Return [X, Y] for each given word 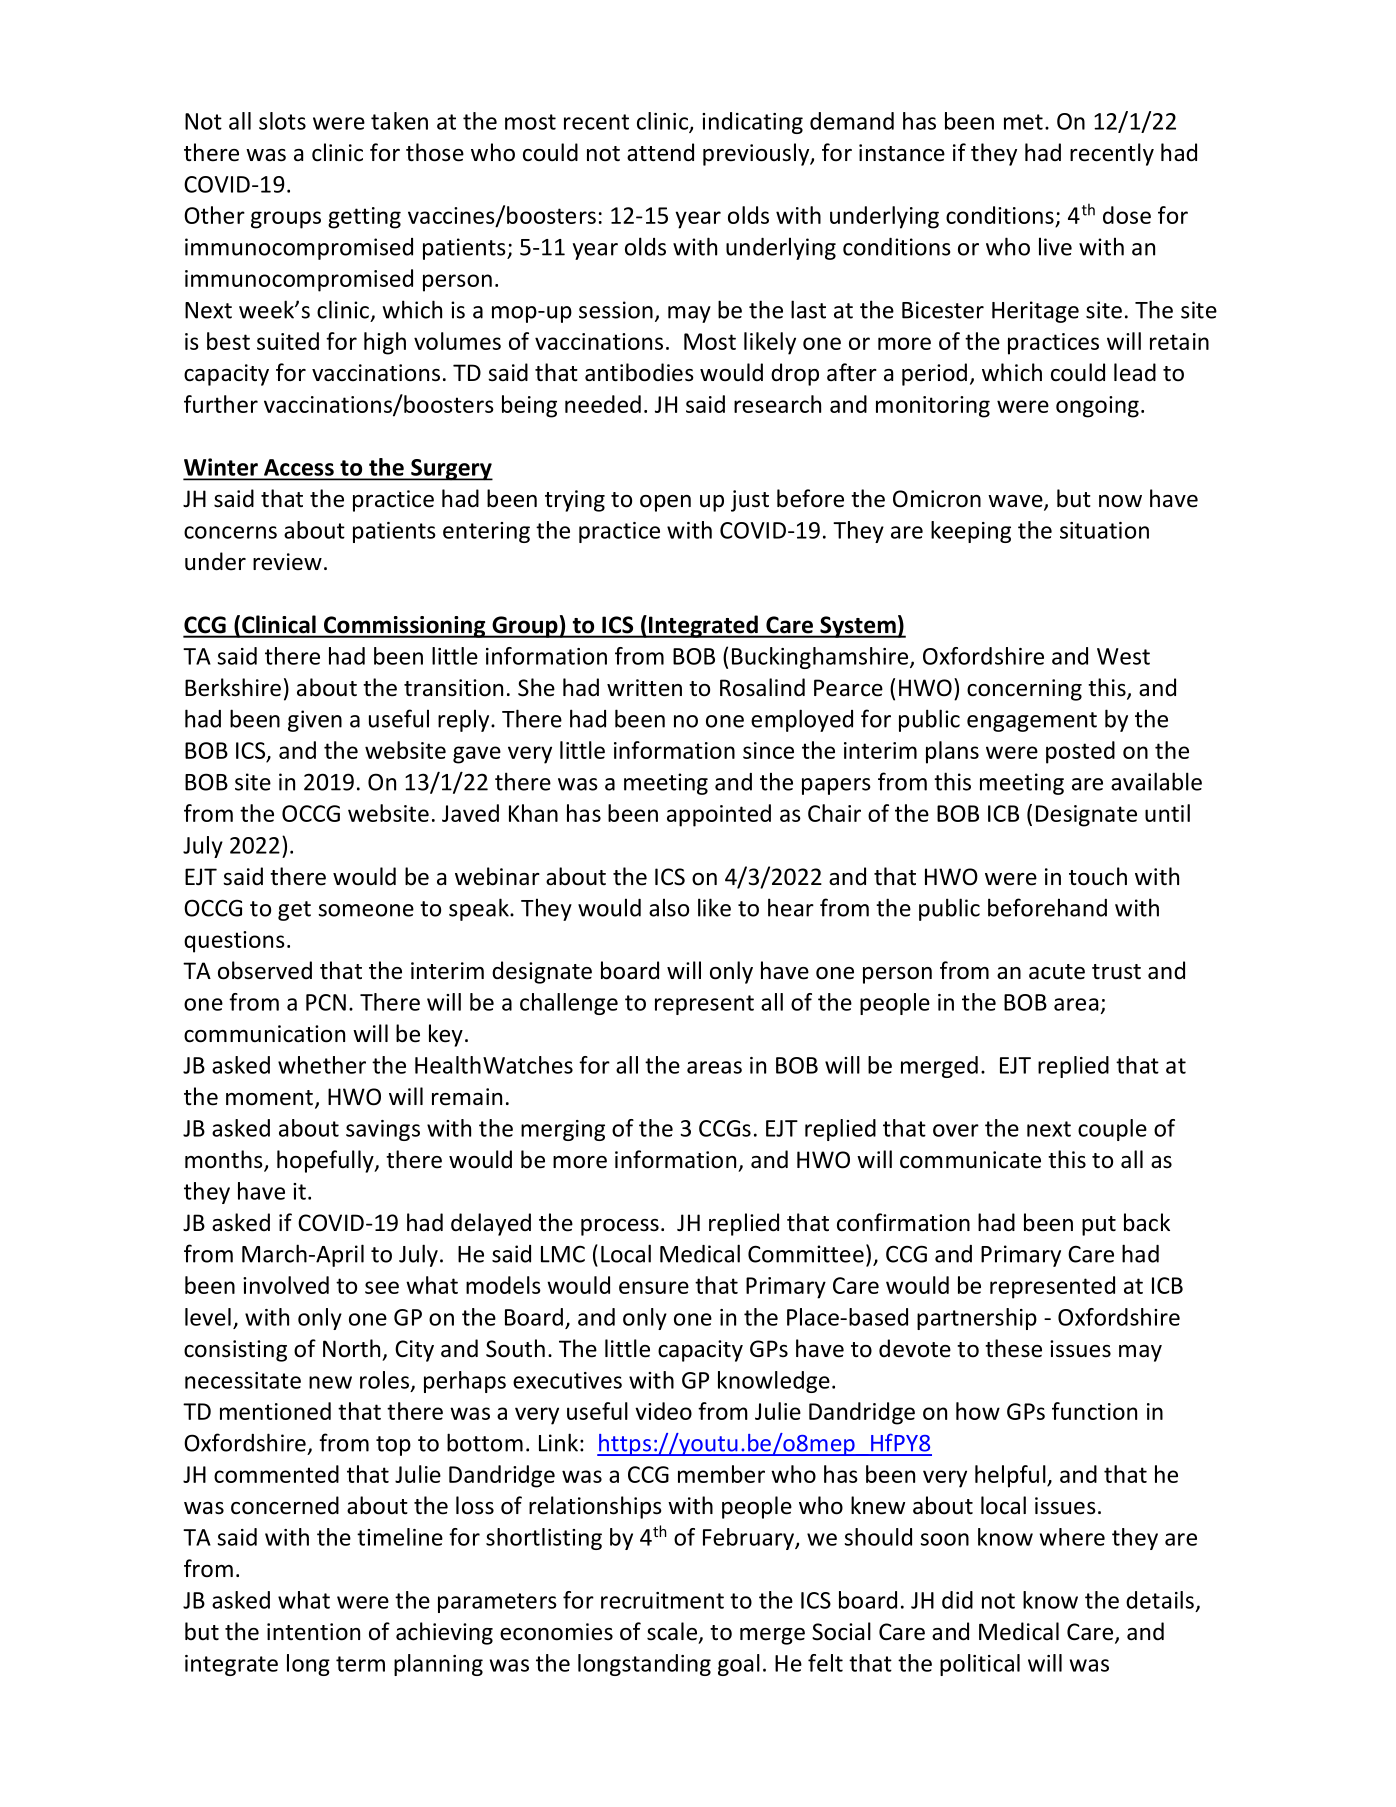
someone [366, 910]
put [1099, 1226]
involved [286, 1285]
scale [673, 1632]
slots [282, 121]
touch [1098, 876]
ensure [654, 1287]
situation [1104, 530]
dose [1127, 215]
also [669, 907]
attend [660, 152]
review [287, 562]
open [665, 503]
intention [313, 1632]
